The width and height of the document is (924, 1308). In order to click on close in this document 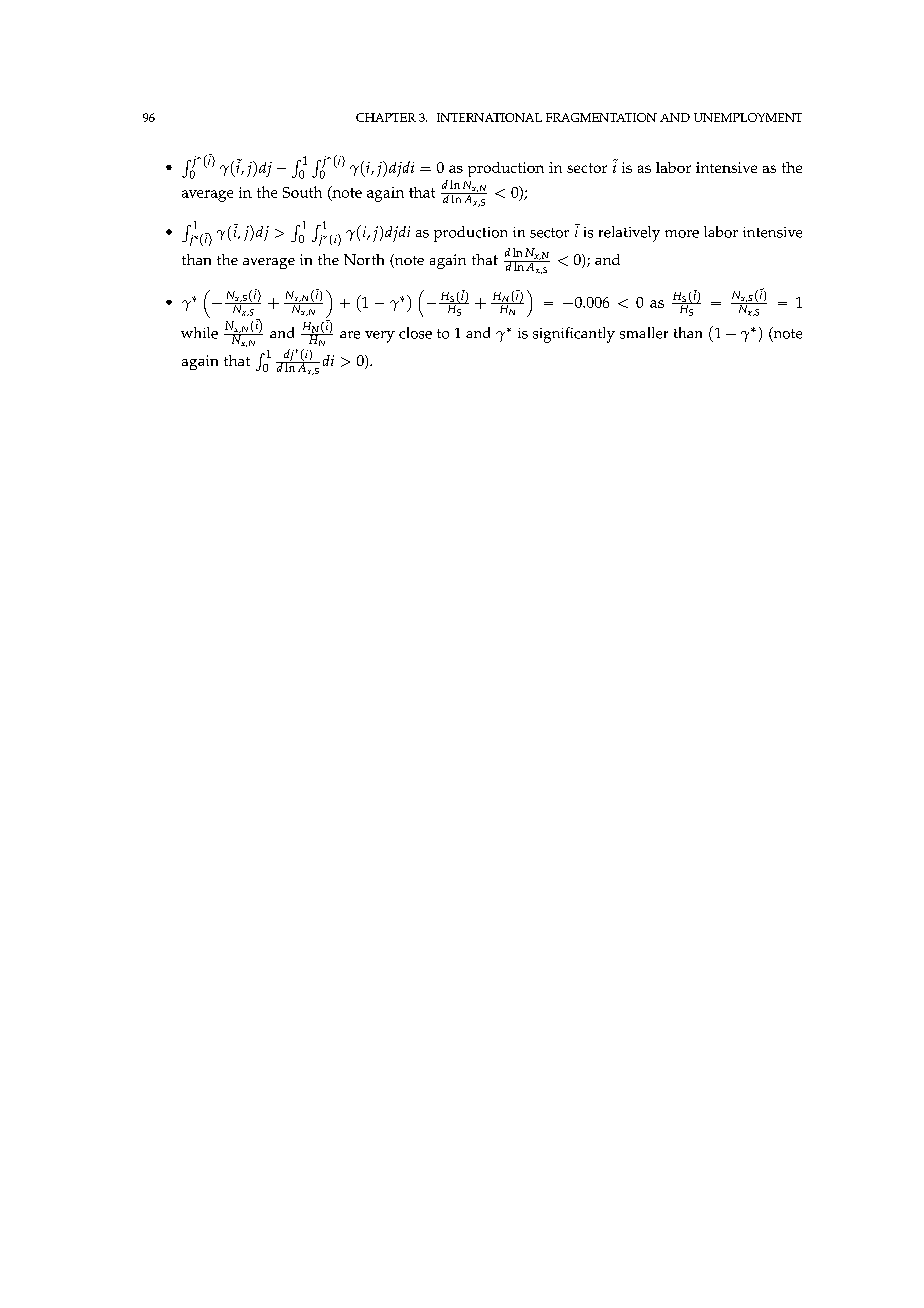, I will do `click(415, 333)`.
